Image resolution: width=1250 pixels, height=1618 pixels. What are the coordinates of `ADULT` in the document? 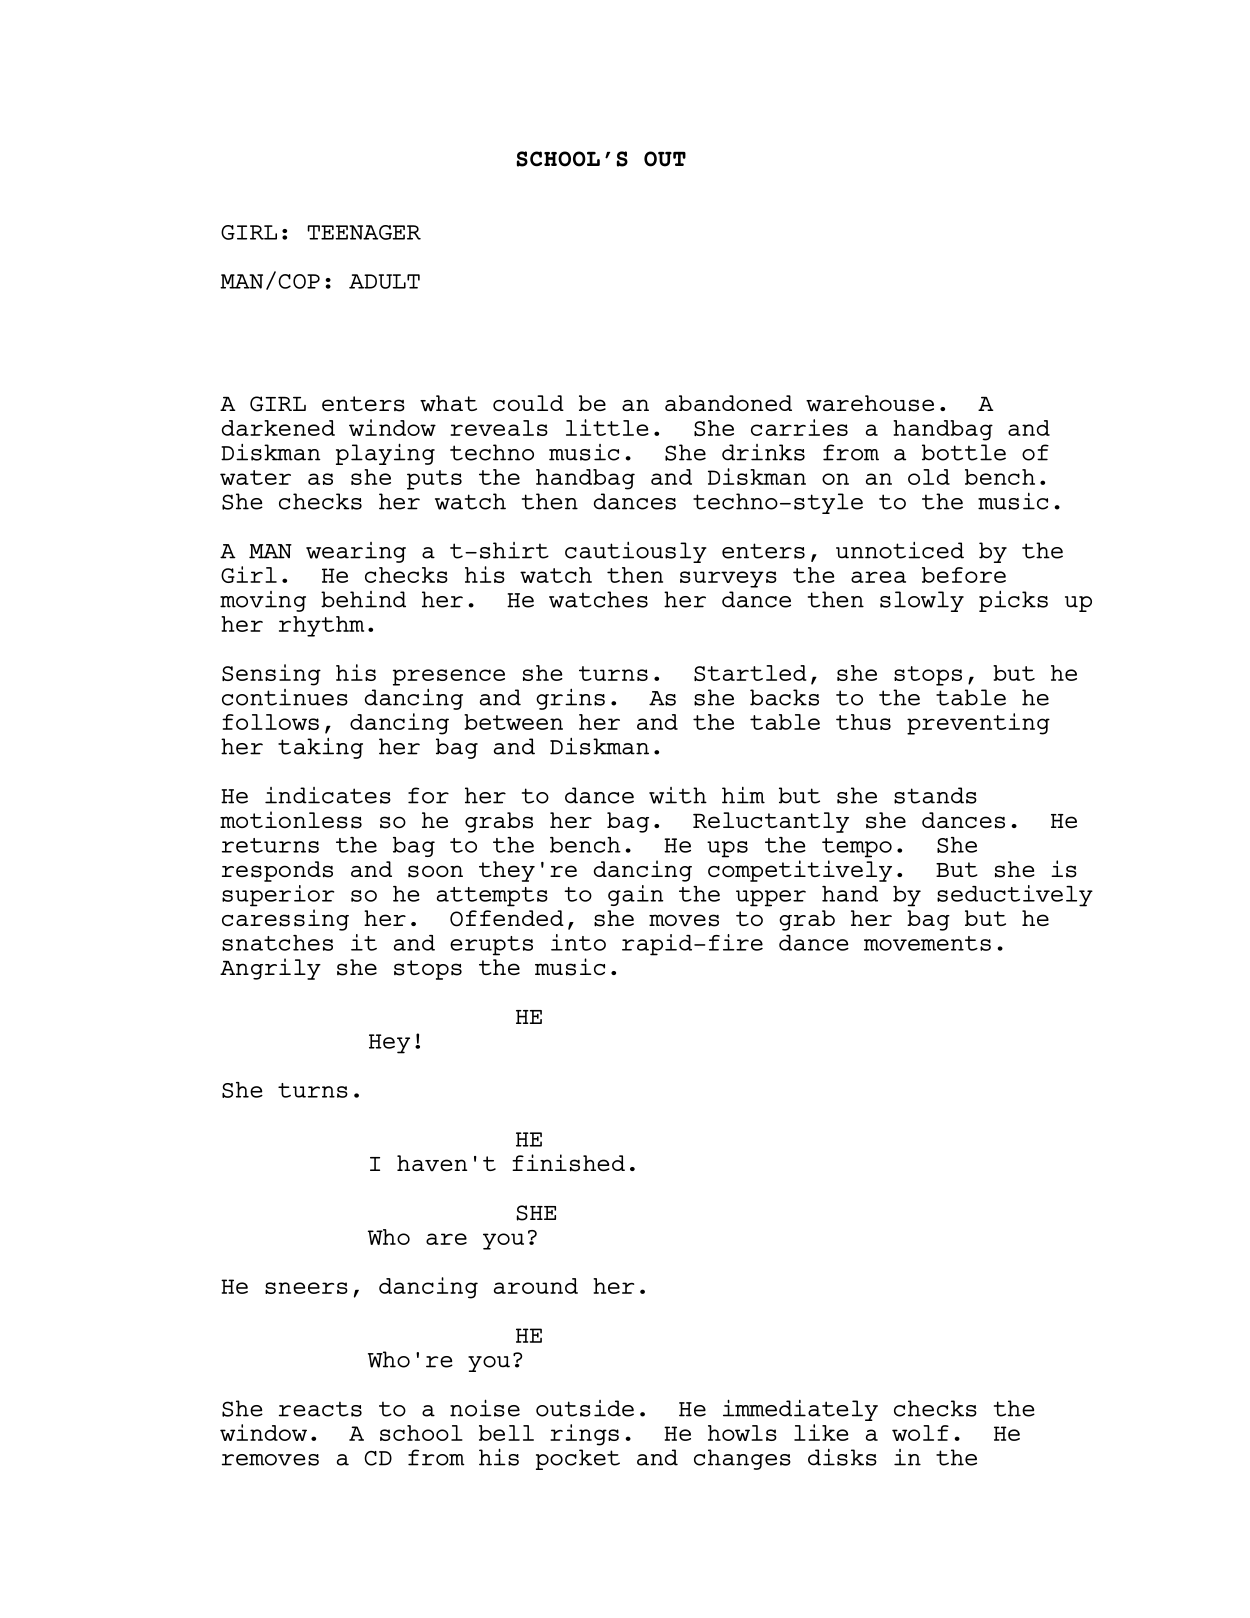 It's located at (384, 281).
